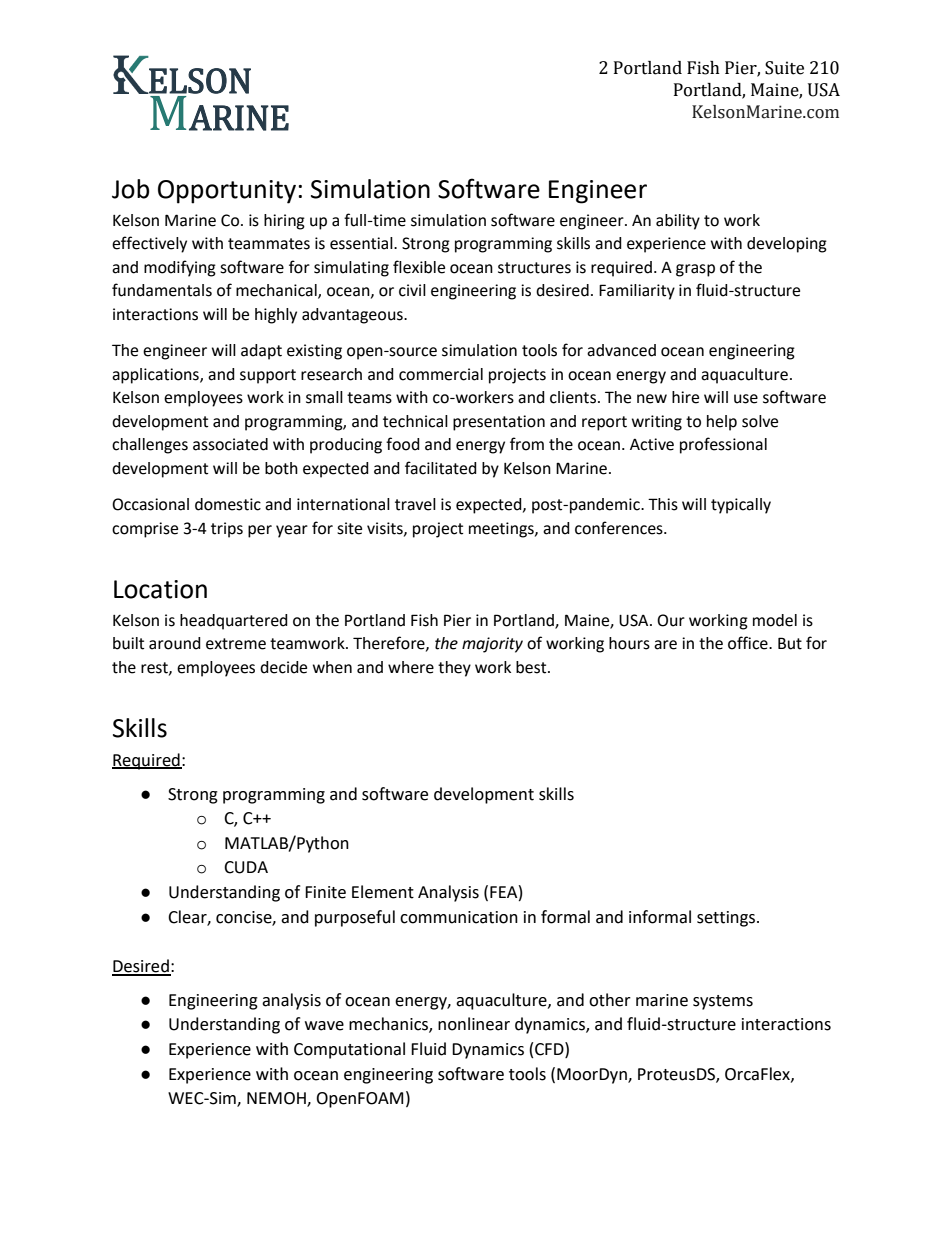 This screenshot has height=1233, width=952. Describe the element at coordinates (741, 506) in the screenshot. I see `typically` at that location.
